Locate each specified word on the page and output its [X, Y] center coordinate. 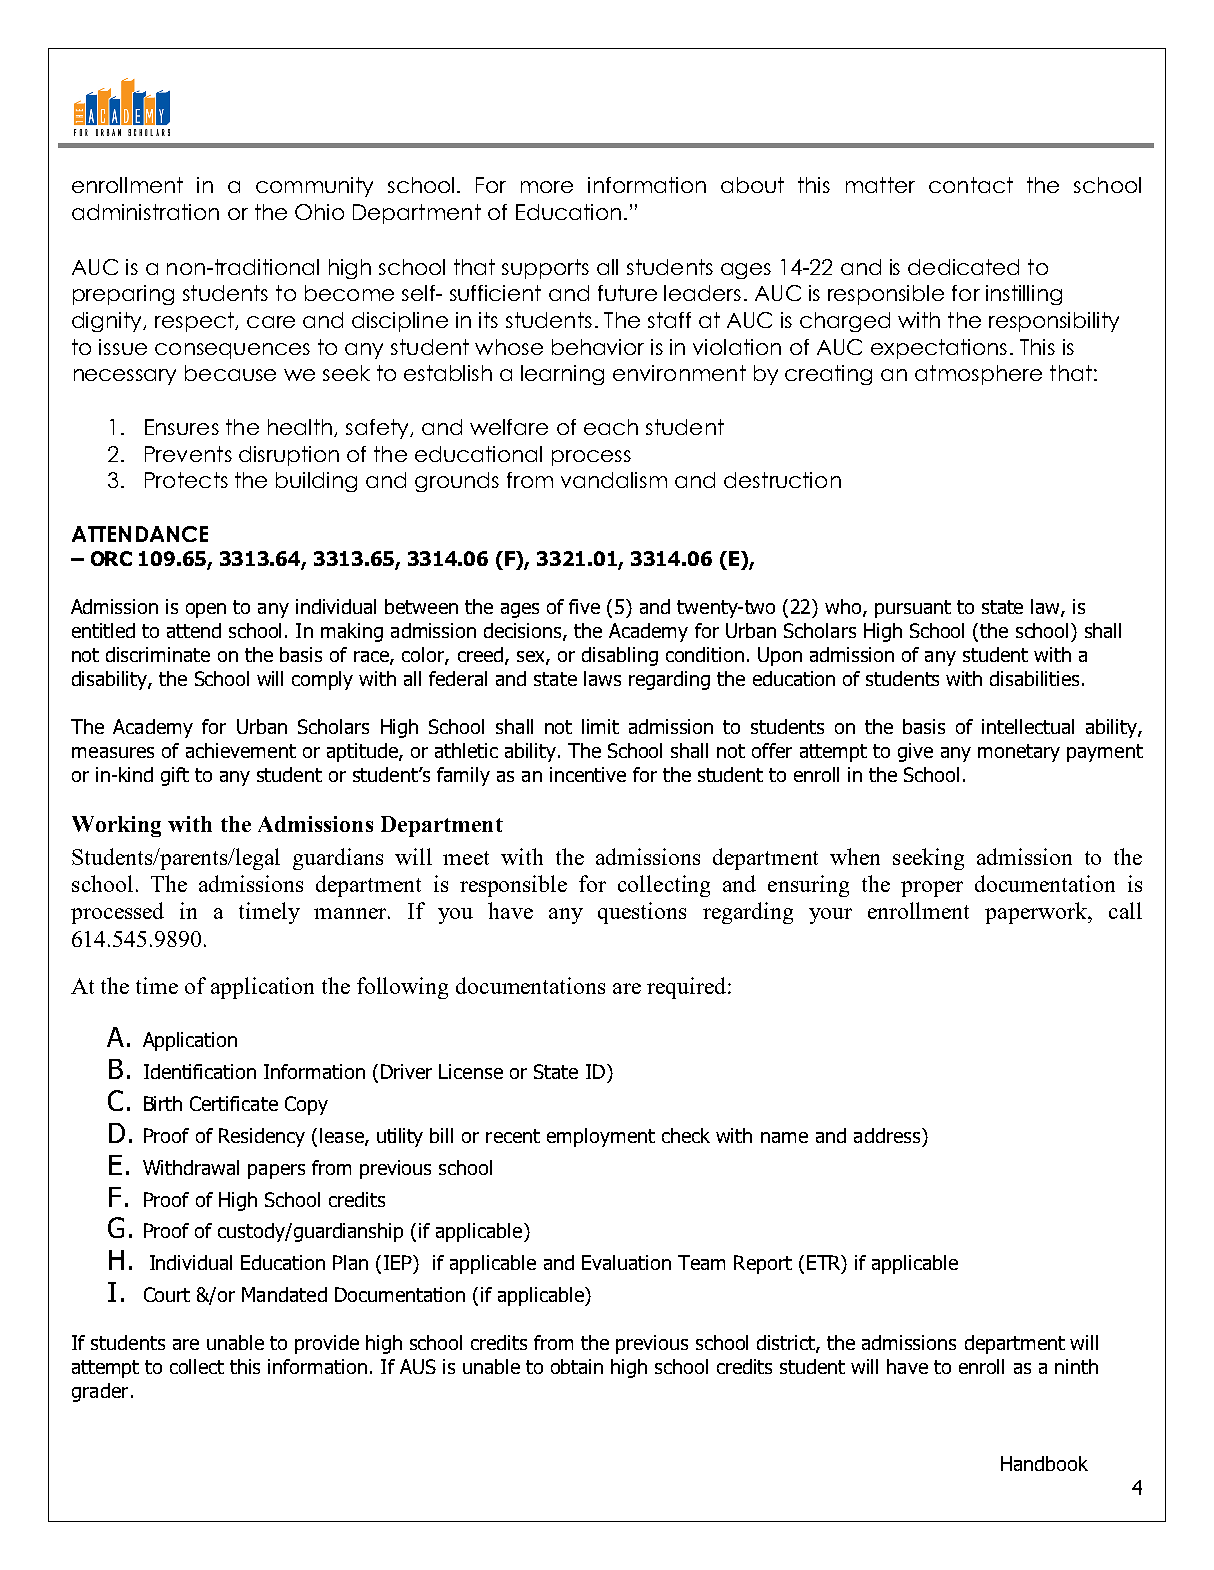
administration [145, 212]
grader [100, 1392]
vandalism [614, 480]
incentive [588, 774]
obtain [577, 1366]
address [888, 1135]
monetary [1019, 753]
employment [601, 1137]
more [547, 187]
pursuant [913, 609]
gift [175, 776]
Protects [186, 480]
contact [971, 185]
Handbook [1044, 1463]
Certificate [234, 1103]
